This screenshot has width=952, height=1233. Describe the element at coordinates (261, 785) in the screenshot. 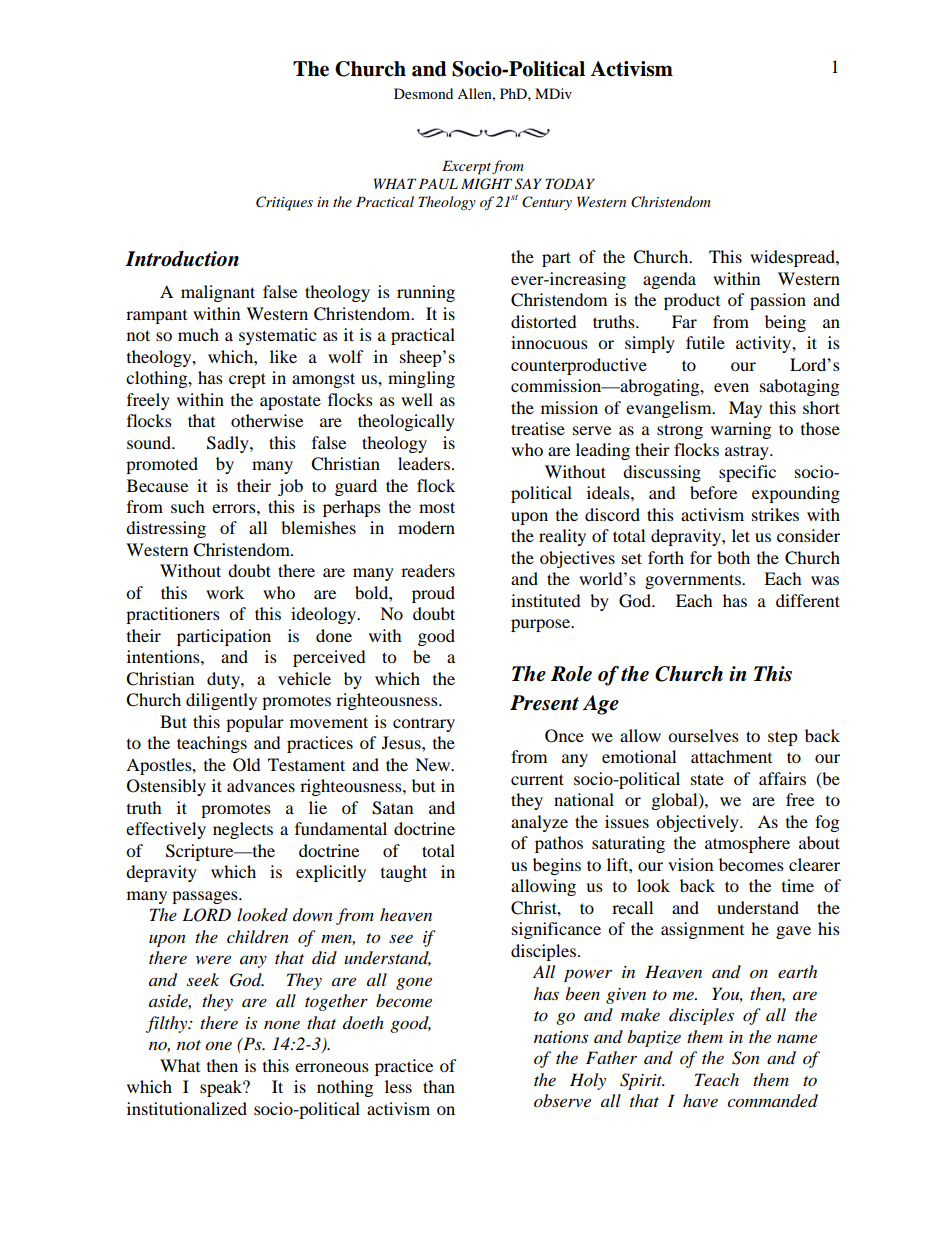

I see `advances` at that location.
